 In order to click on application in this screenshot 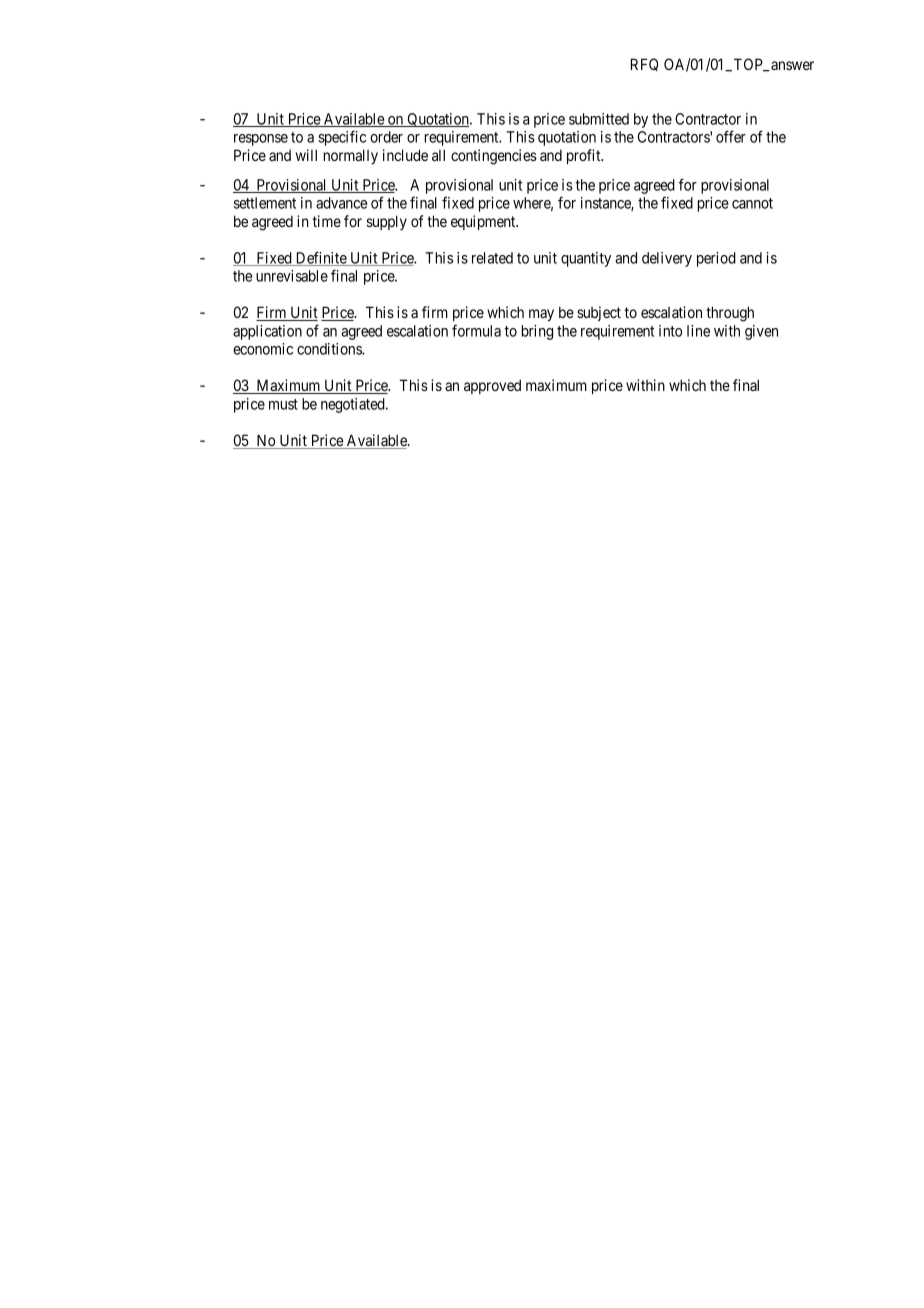, I will do `click(267, 332)`.
